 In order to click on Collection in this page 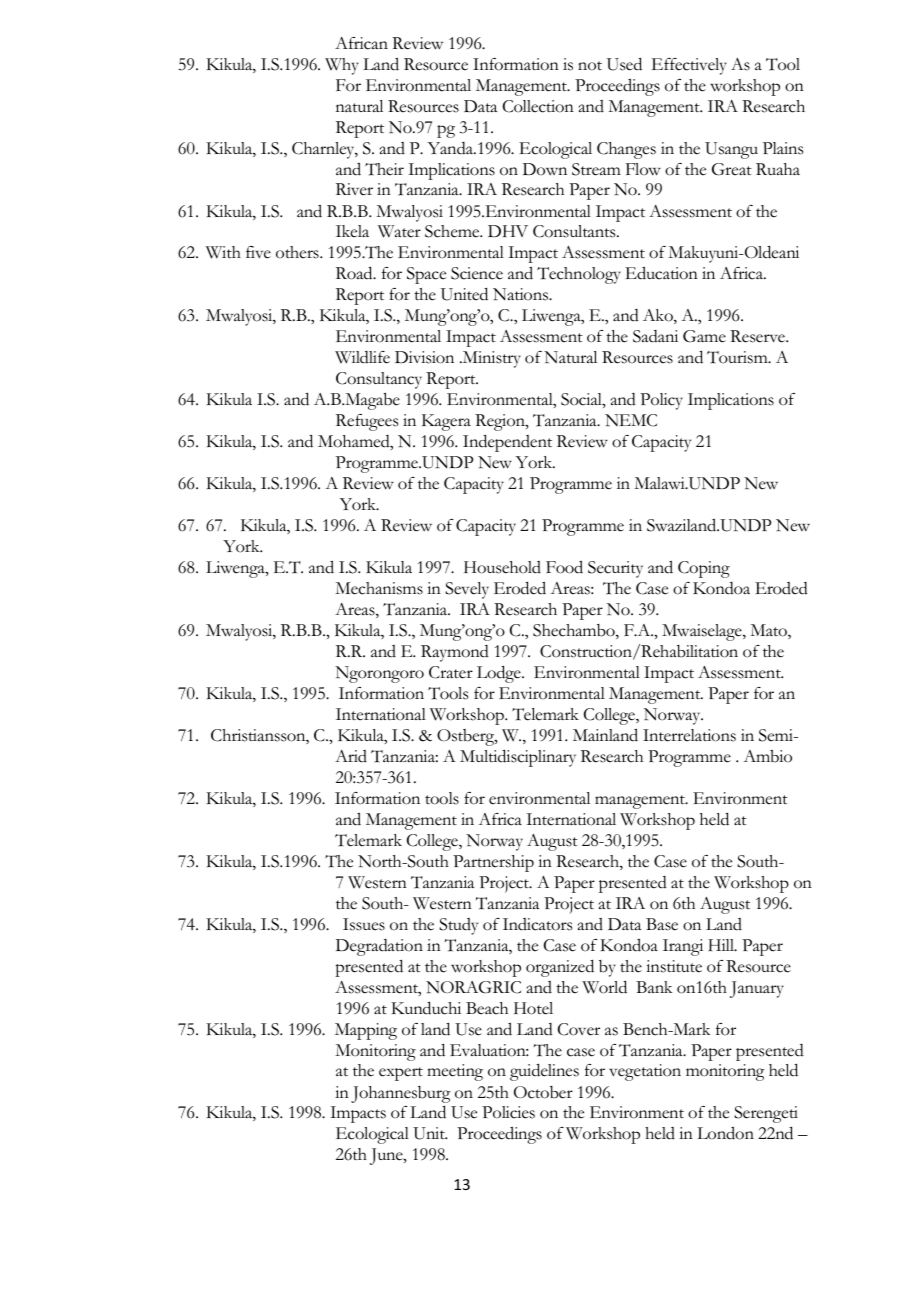, I will do `click(538, 106)`.
